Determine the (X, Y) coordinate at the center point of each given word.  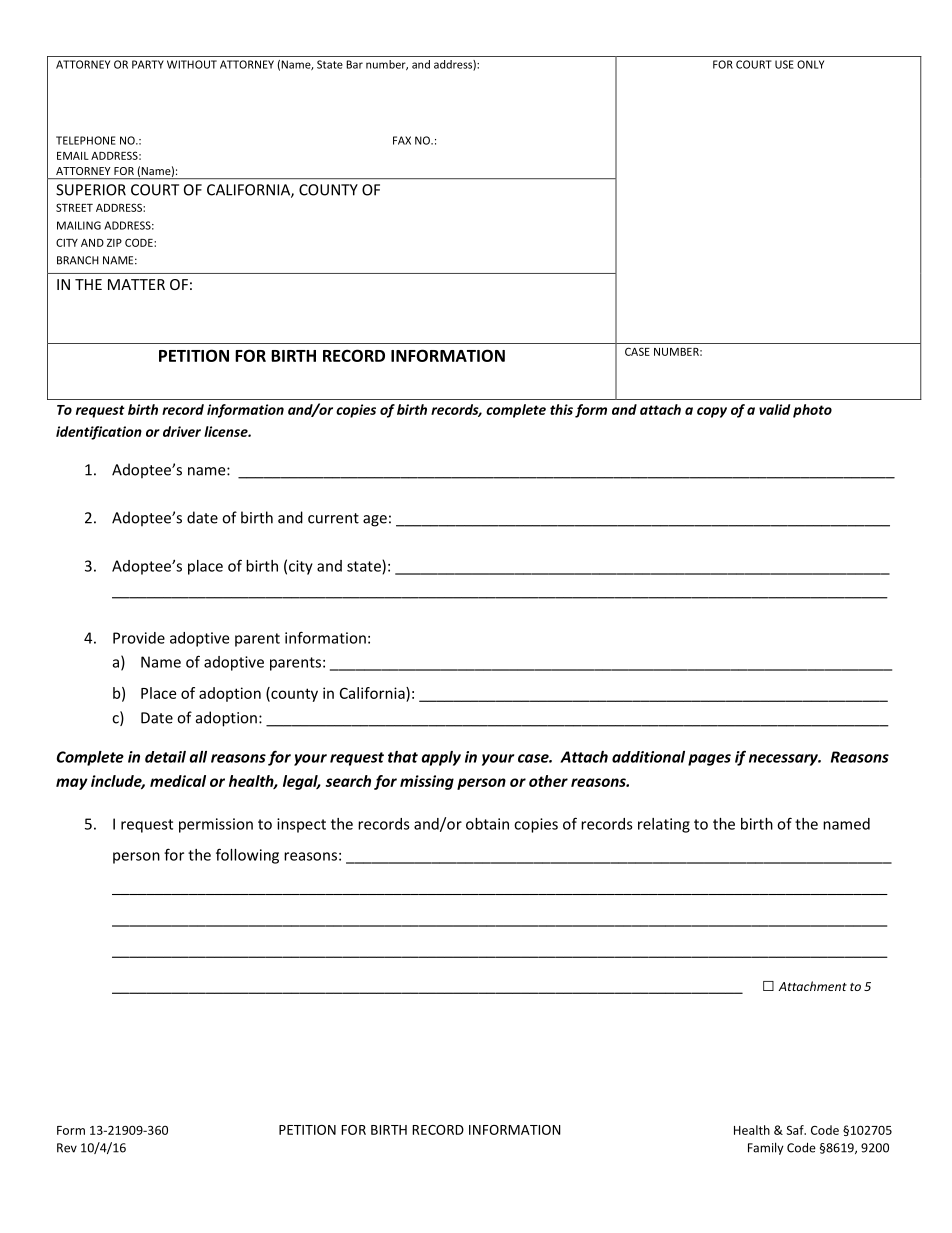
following (247, 856)
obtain (487, 824)
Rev (67, 1148)
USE (784, 64)
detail (165, 757)
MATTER (136, 284)
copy (712, 412)
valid (774, 409)
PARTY (148, 64)
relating (664, 825)
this (561, 409)
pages (709, 760)
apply (441, 758)
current (333, 518)
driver (182, 431)
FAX (402, 140)
